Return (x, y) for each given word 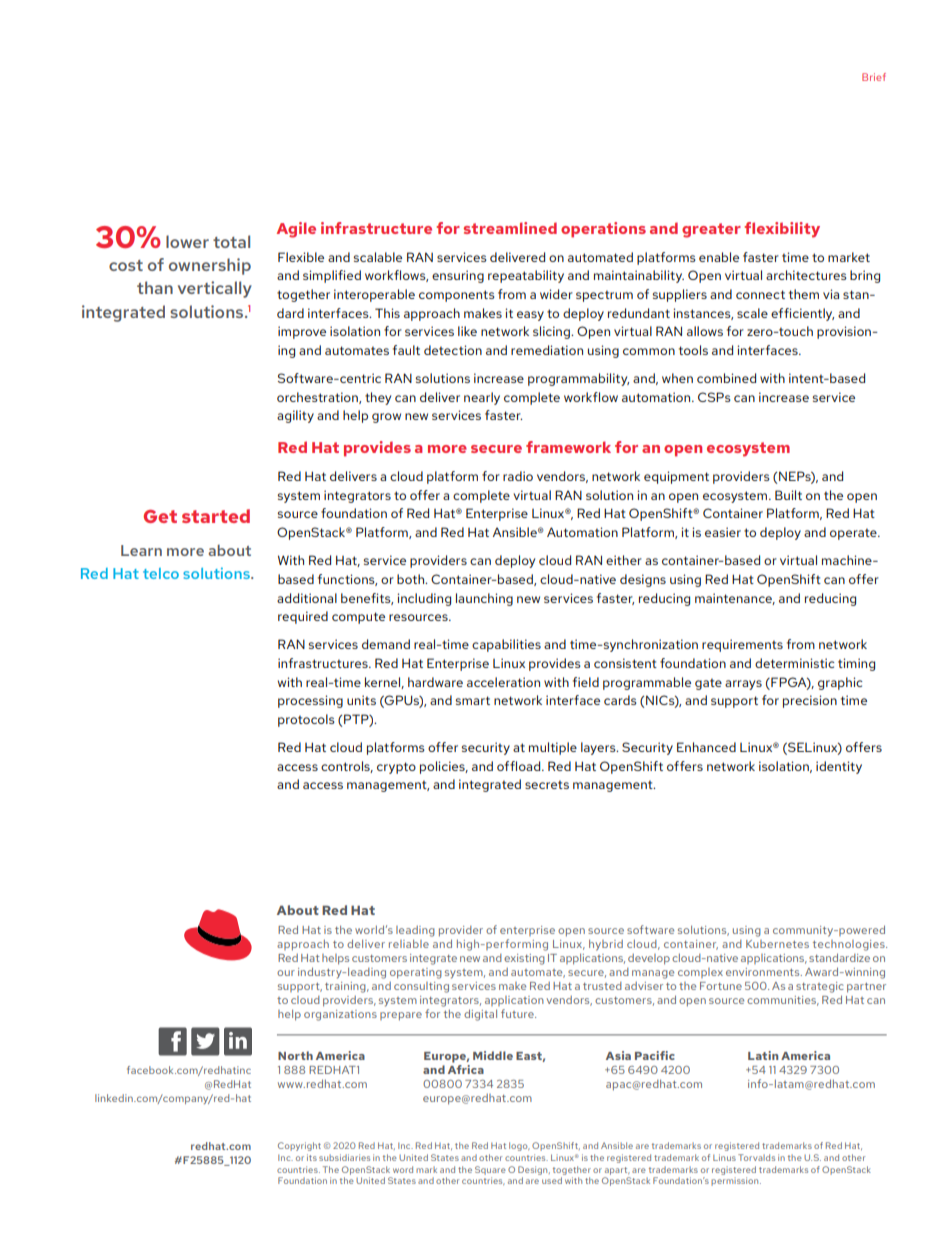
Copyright (299, 1146)
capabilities (506, 645)
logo (519, 1146)
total (231, 241)
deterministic (795, 663)
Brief (874, 77)
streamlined (510, 228)
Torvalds (756, 1157)
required (303, 617)
